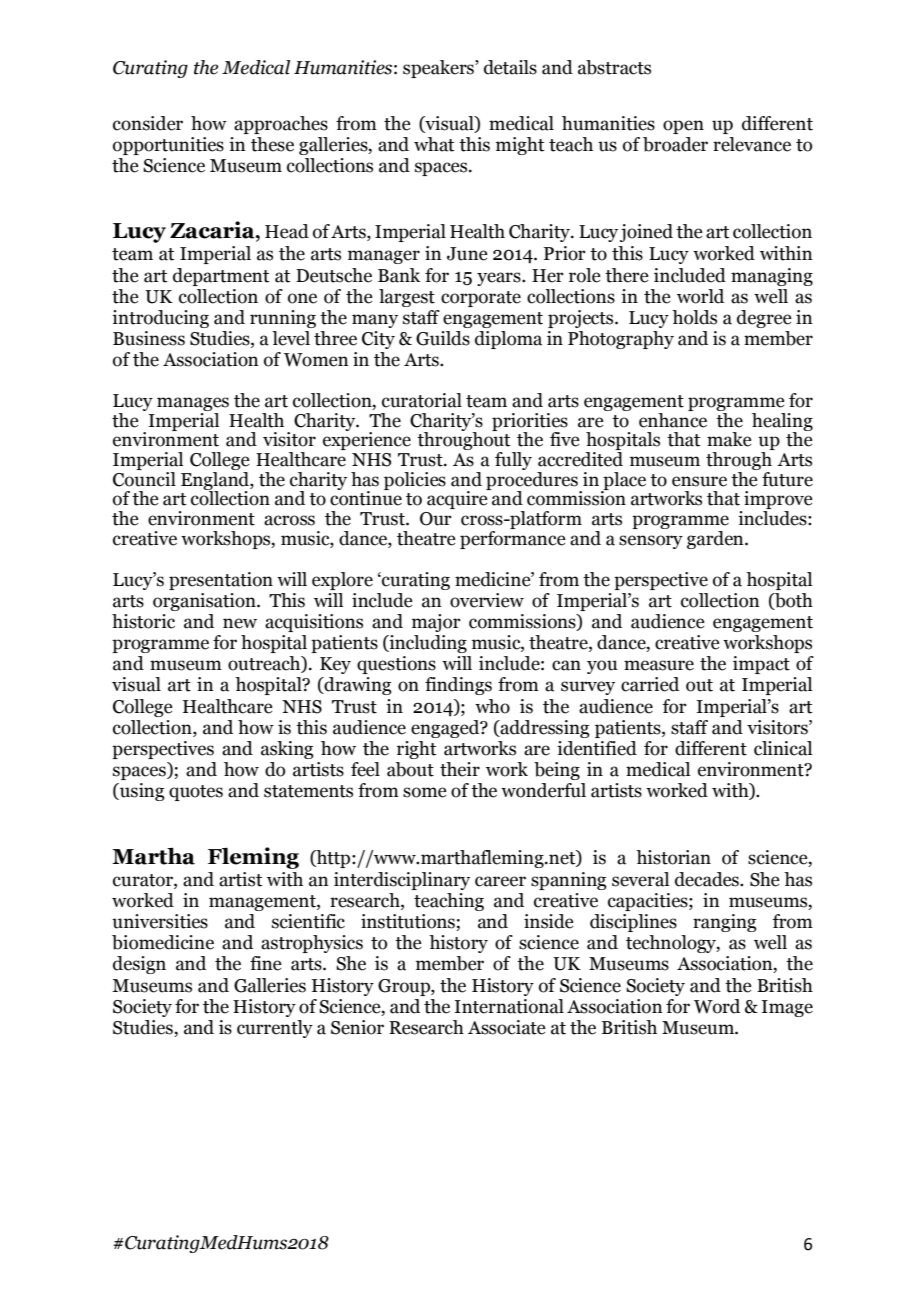  What do you see at coordinates (265, 963) in the image?
I see `fine` at bounding box center [265, 963].
